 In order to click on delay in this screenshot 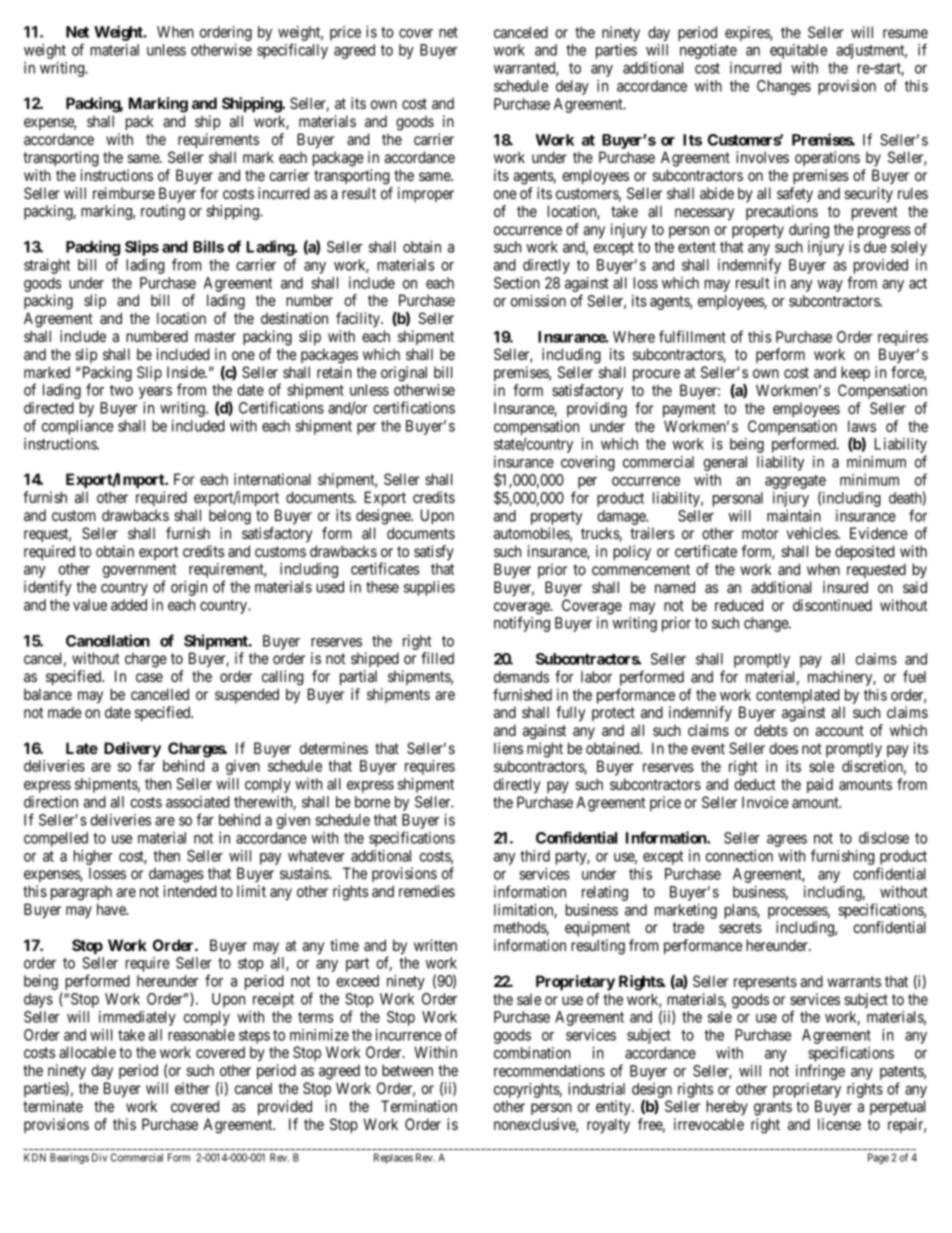, I will do `click(572, 87)`.
